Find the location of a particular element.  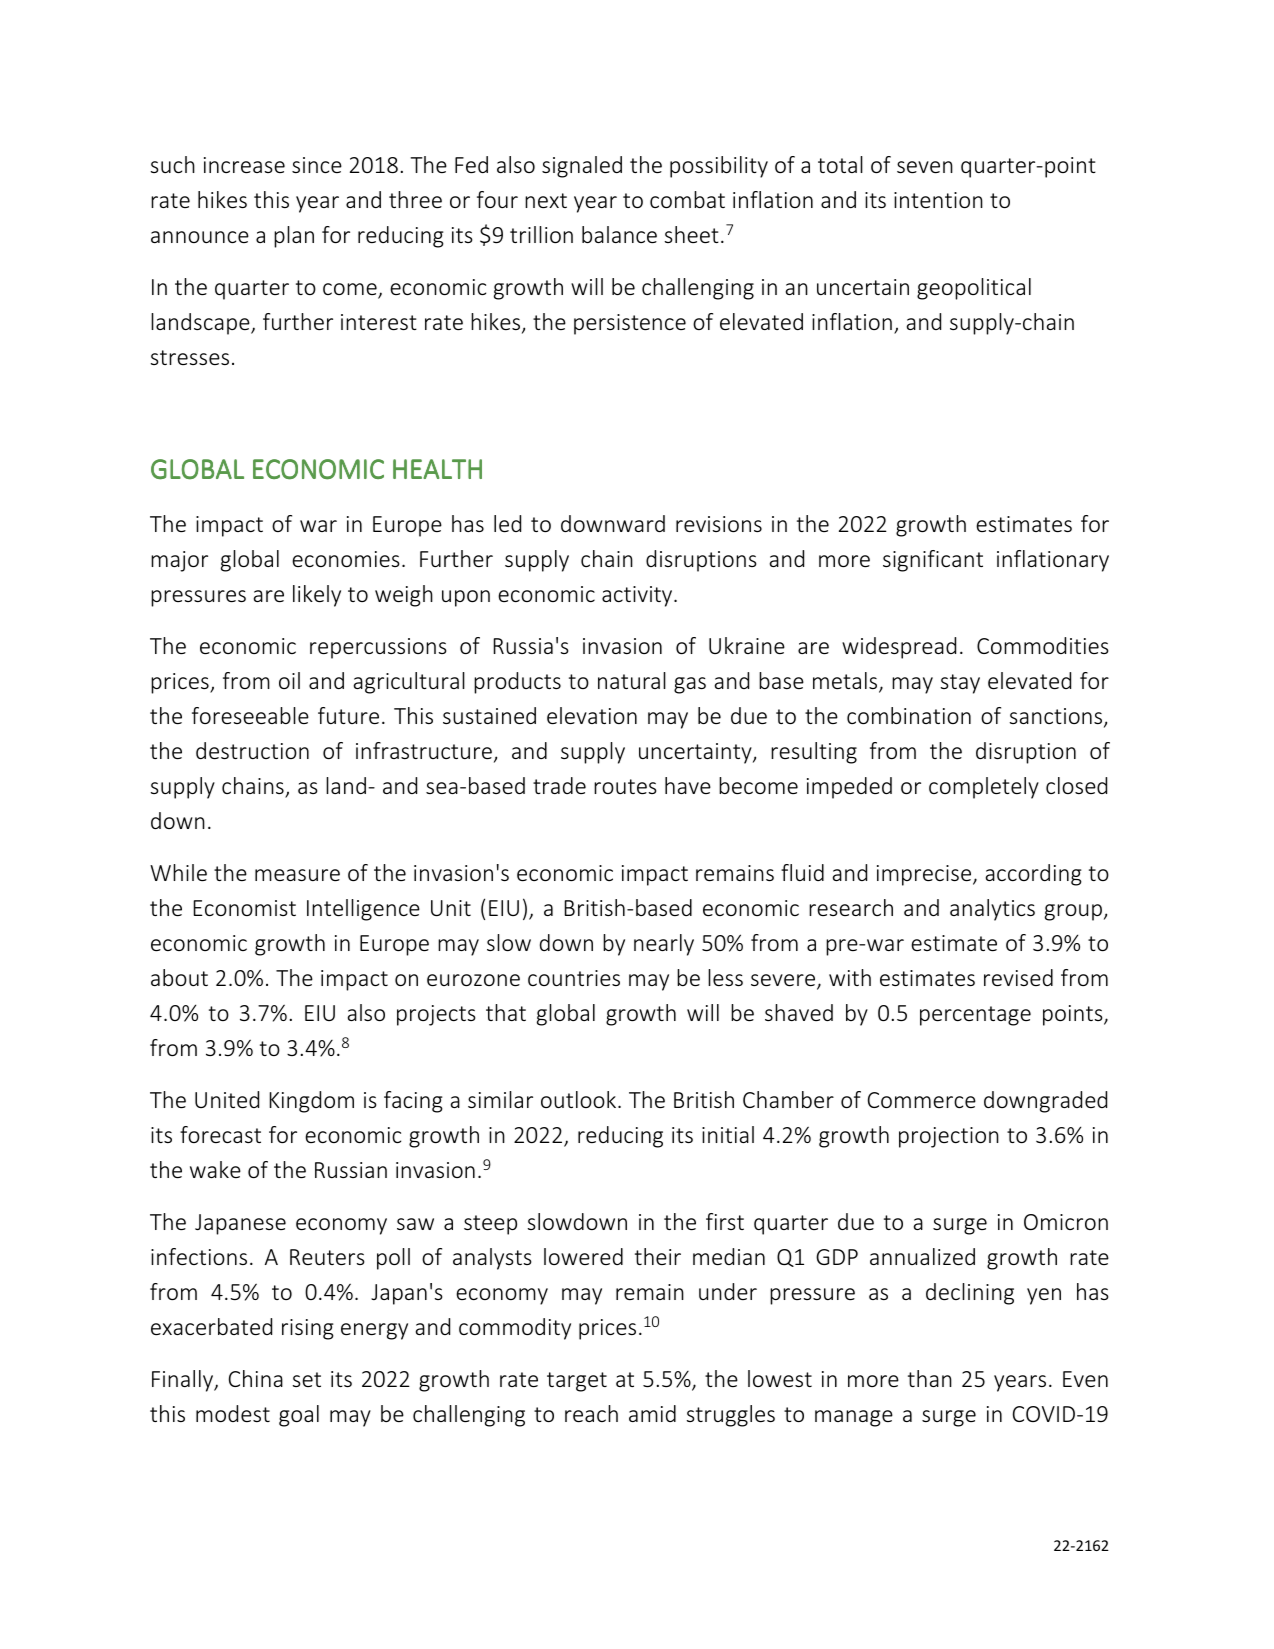

revisions is located at coordinates (719, 524).
